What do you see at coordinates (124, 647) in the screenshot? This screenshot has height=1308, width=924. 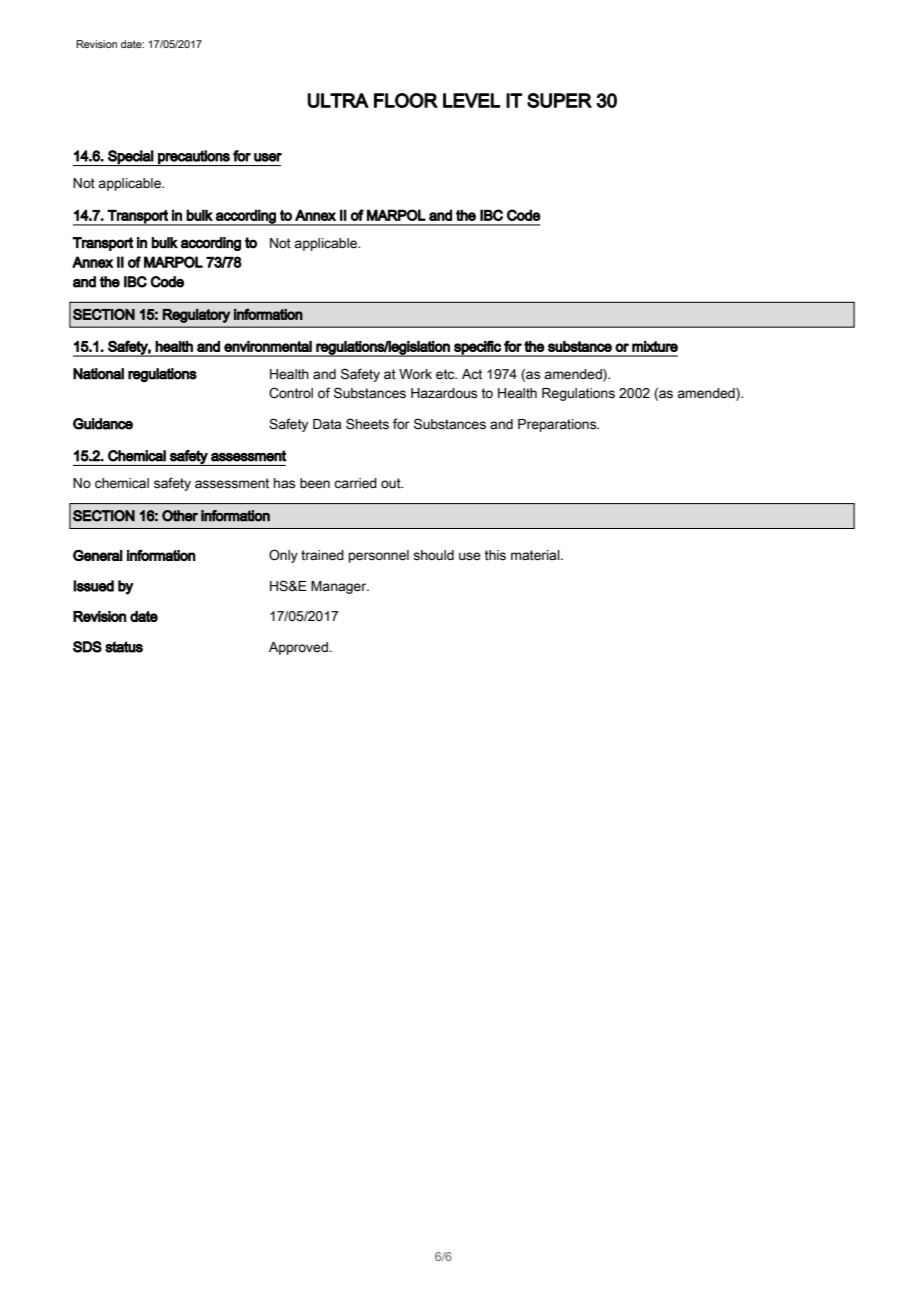 I see `status` at bounding box center [124, 647].
